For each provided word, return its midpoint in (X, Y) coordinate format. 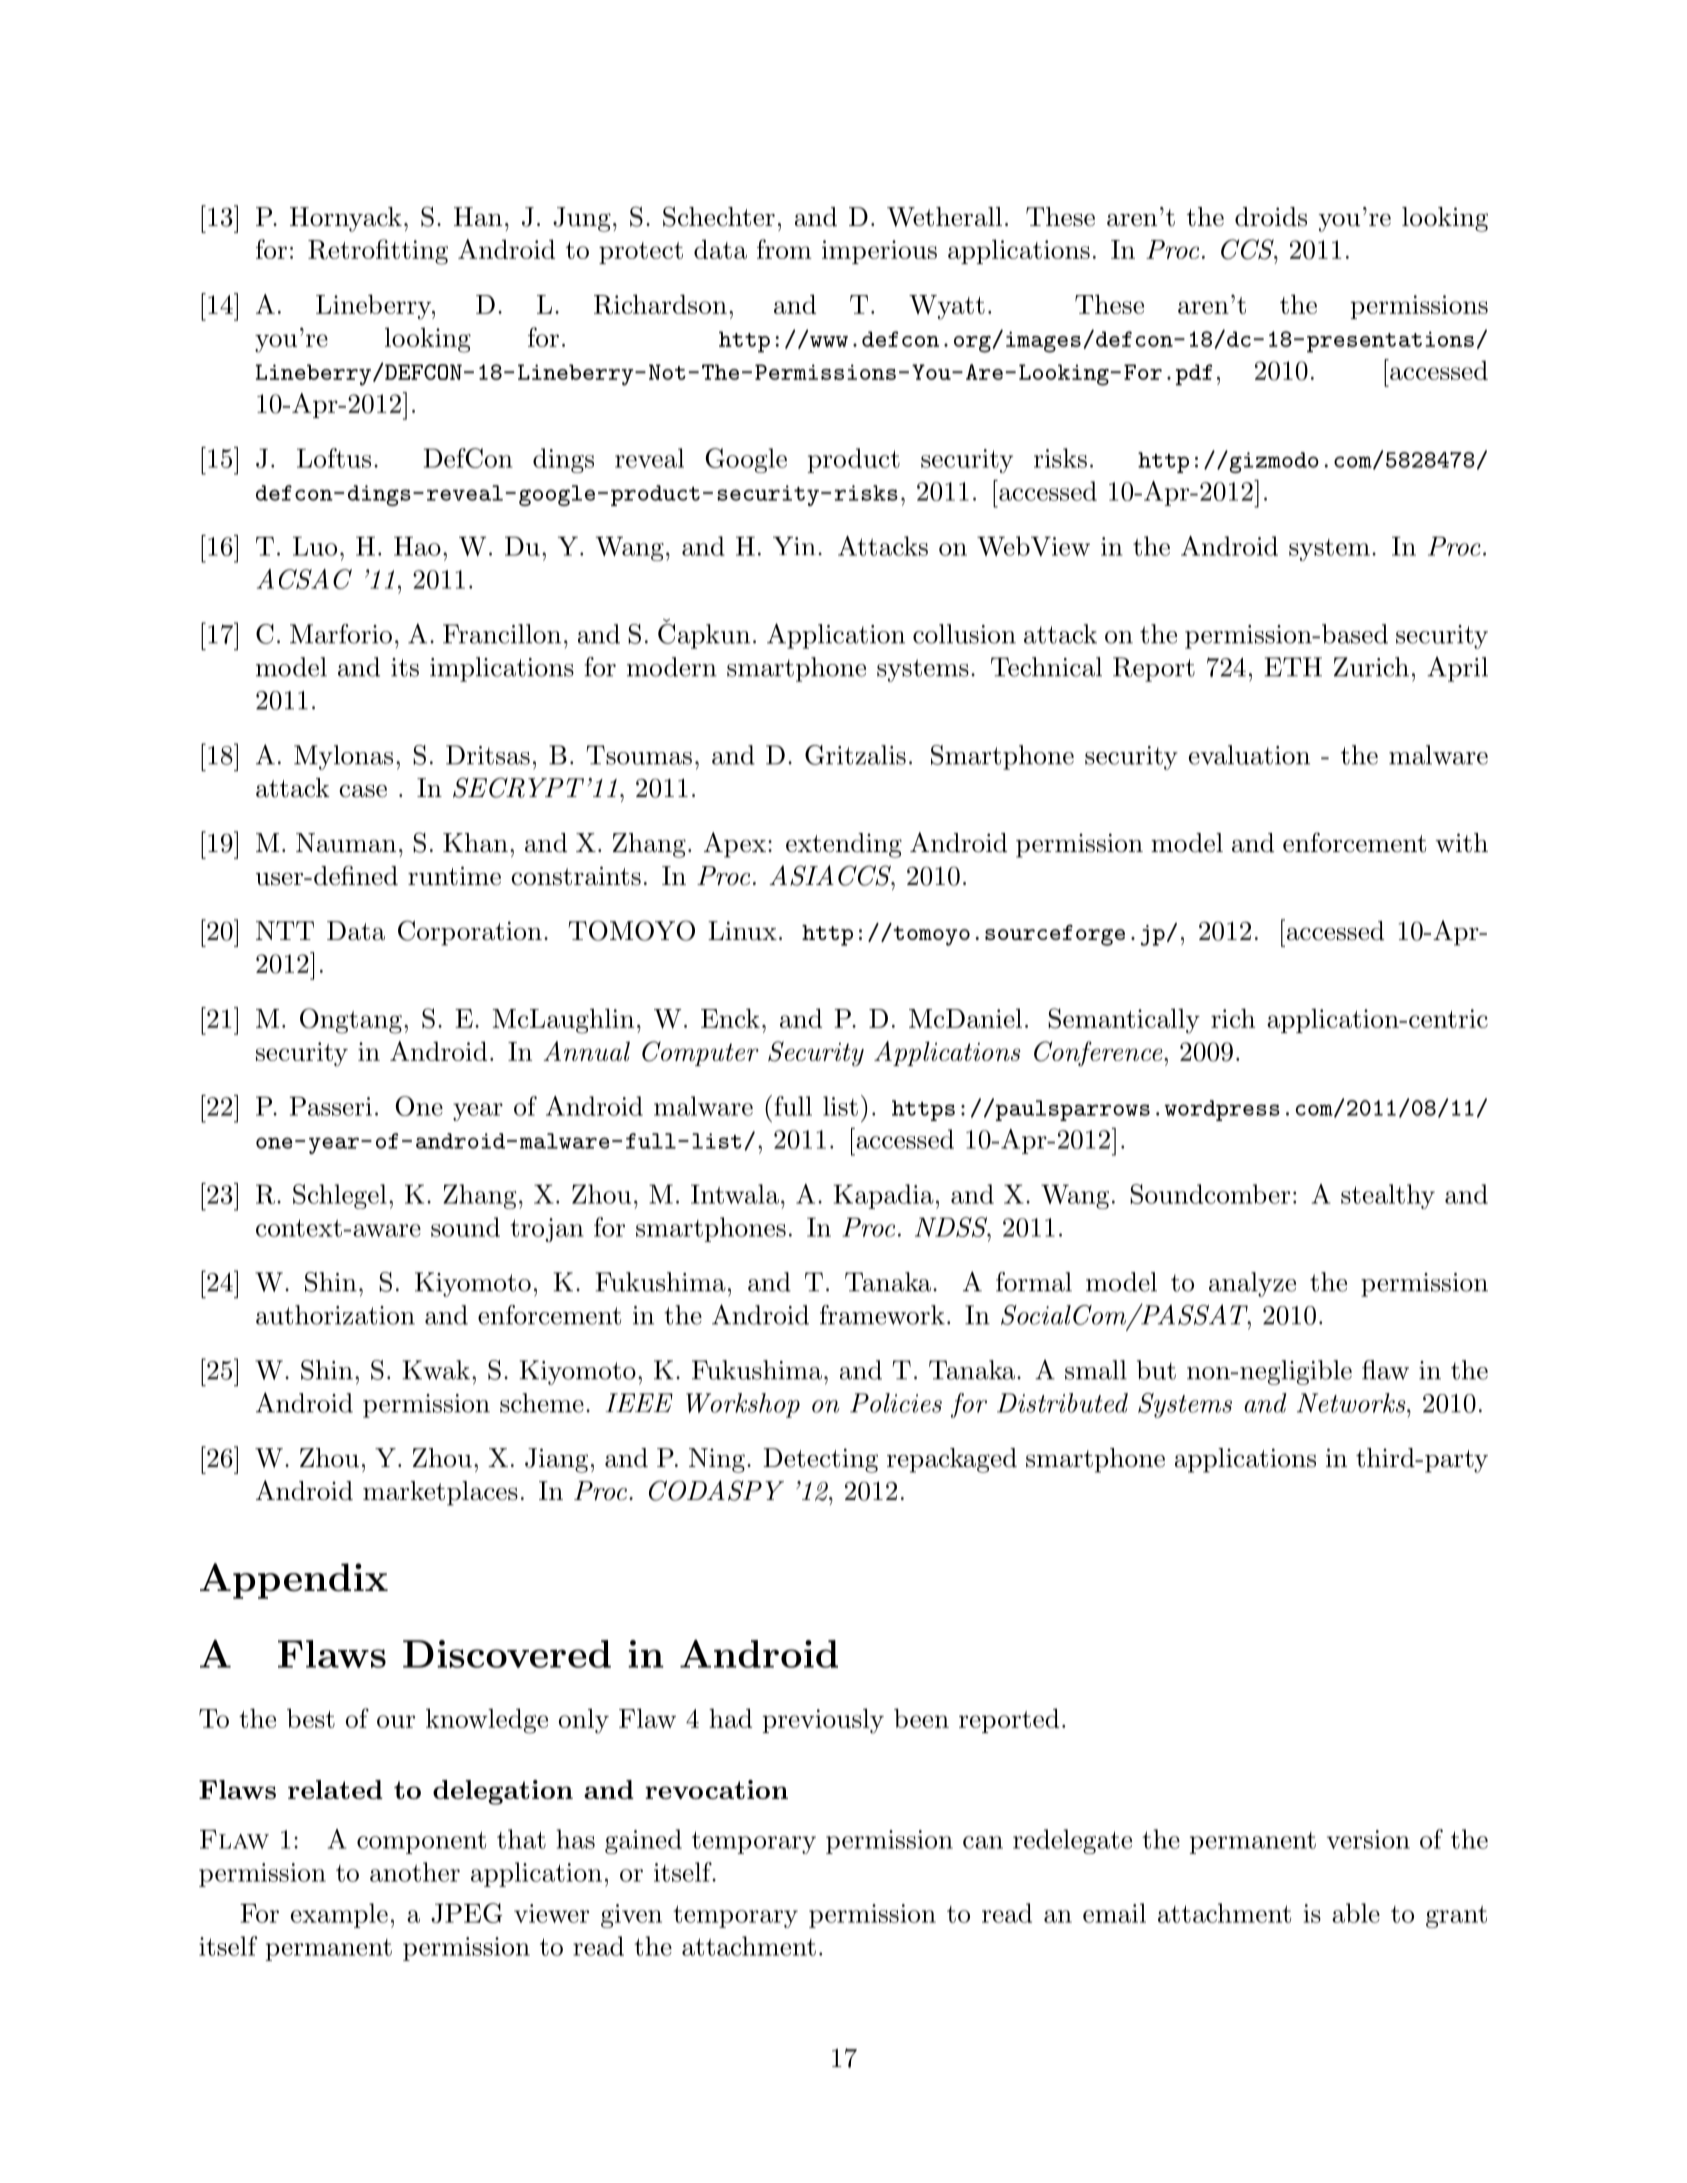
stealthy (1388, 1196)
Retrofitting (378, 252)
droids (1271, 217)
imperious (879, 252)
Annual (586, 1051)
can (983, 1842)
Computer (700, 1053)
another (415, 1872)
